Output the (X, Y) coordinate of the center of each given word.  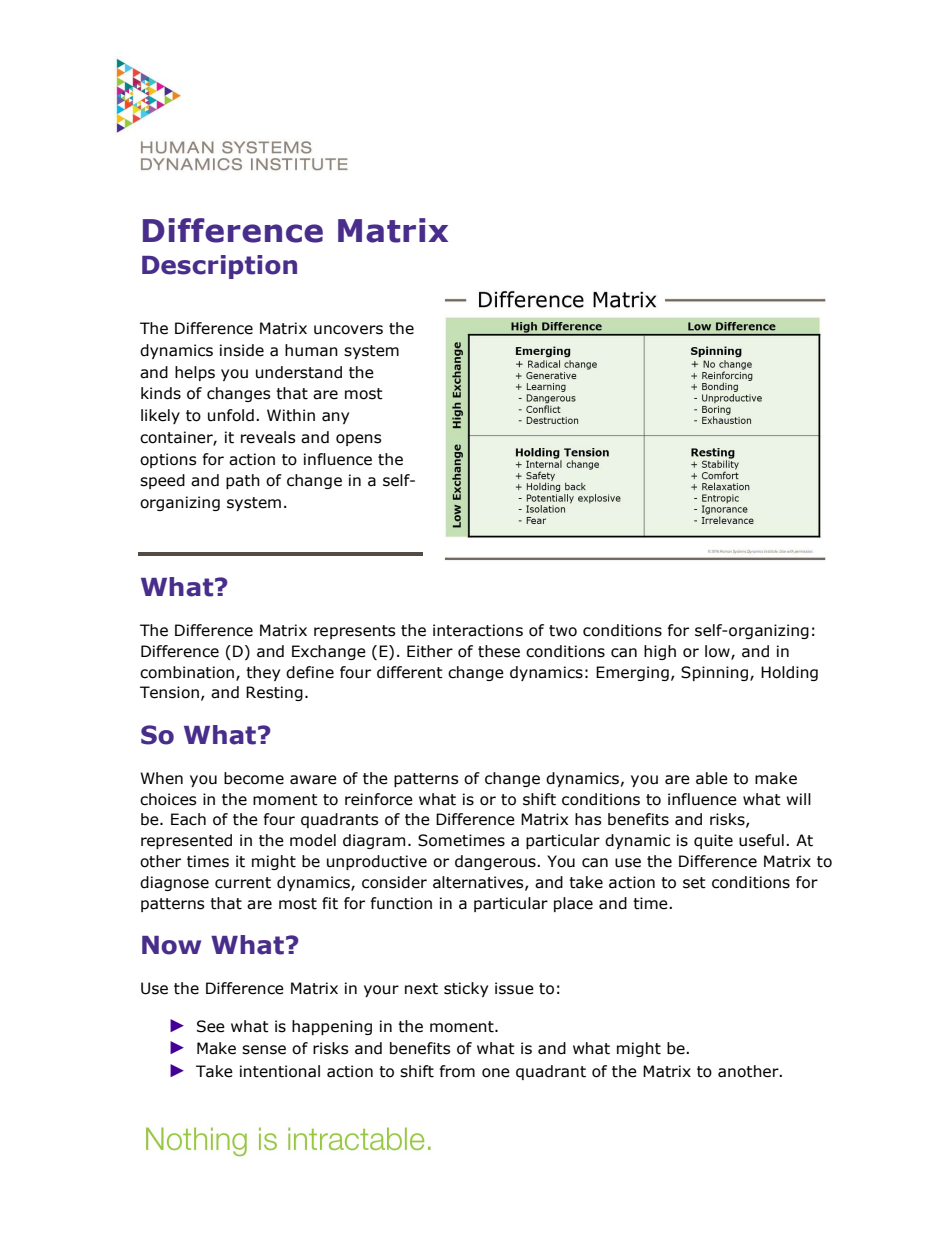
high (660, 652)
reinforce (379, 799)
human (311, 350)
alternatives (479, 883)
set (694, 883)
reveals (268, 437)
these (499, 651)
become (254, 778)
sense (264, 1050)
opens (358, 440)
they (263, 673)
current (243, 883)
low (718, 652)
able (712, 778)
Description (219, 267)
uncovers (348, 330)
